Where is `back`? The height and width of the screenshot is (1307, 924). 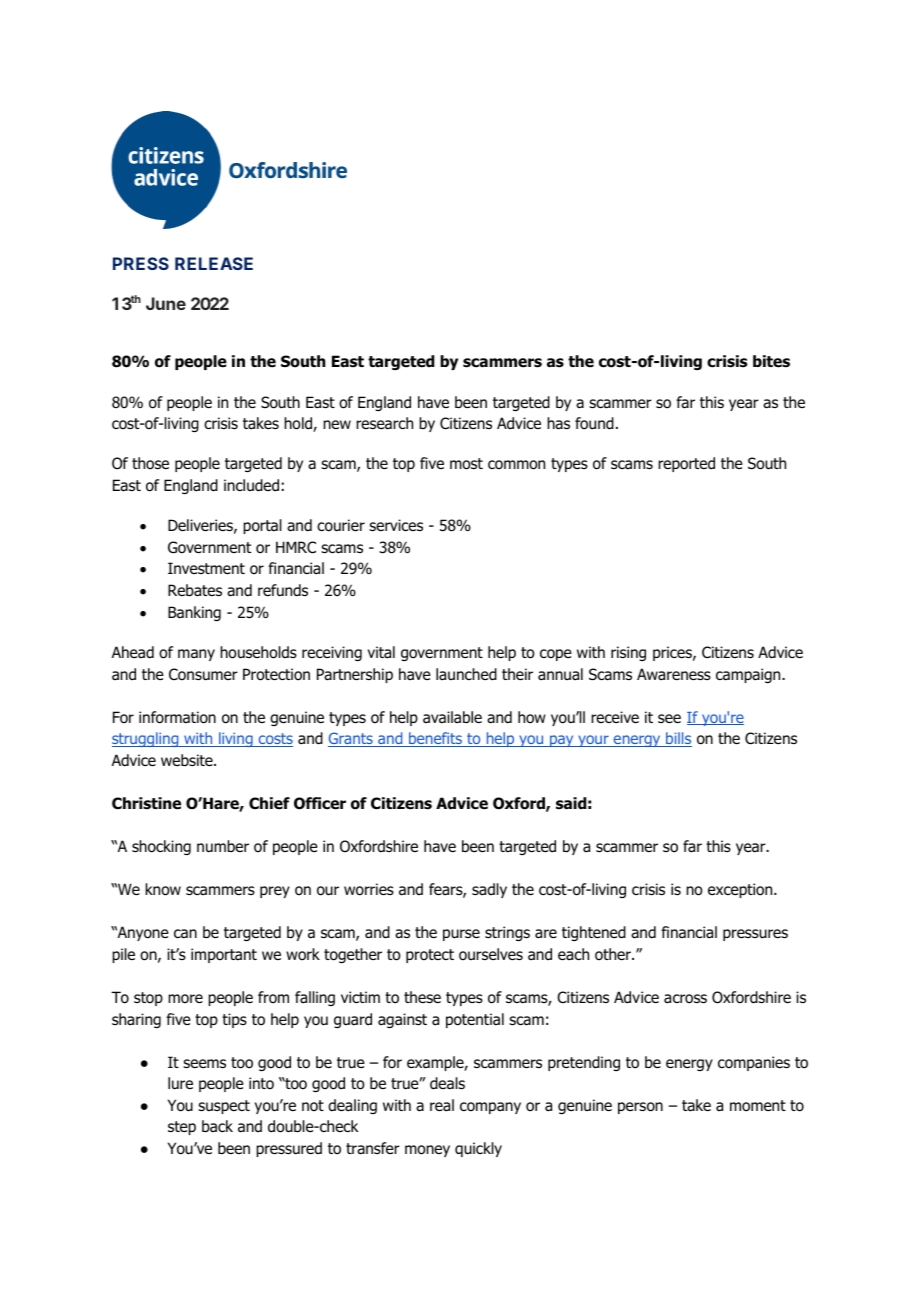
back is located at coordinates (217, 1126).
